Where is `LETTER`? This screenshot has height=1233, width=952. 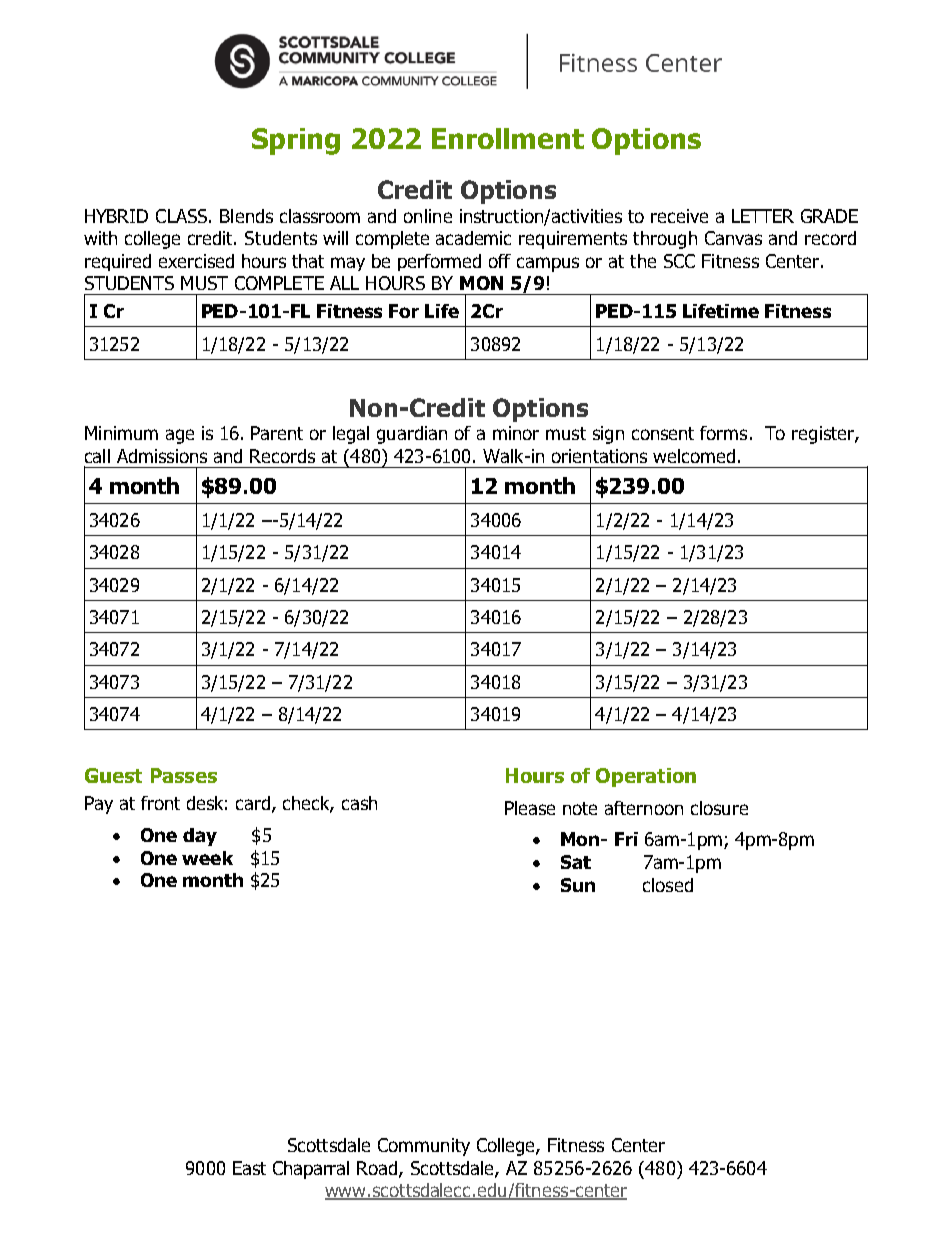
LETTER is located at coordinates (763, 216).
